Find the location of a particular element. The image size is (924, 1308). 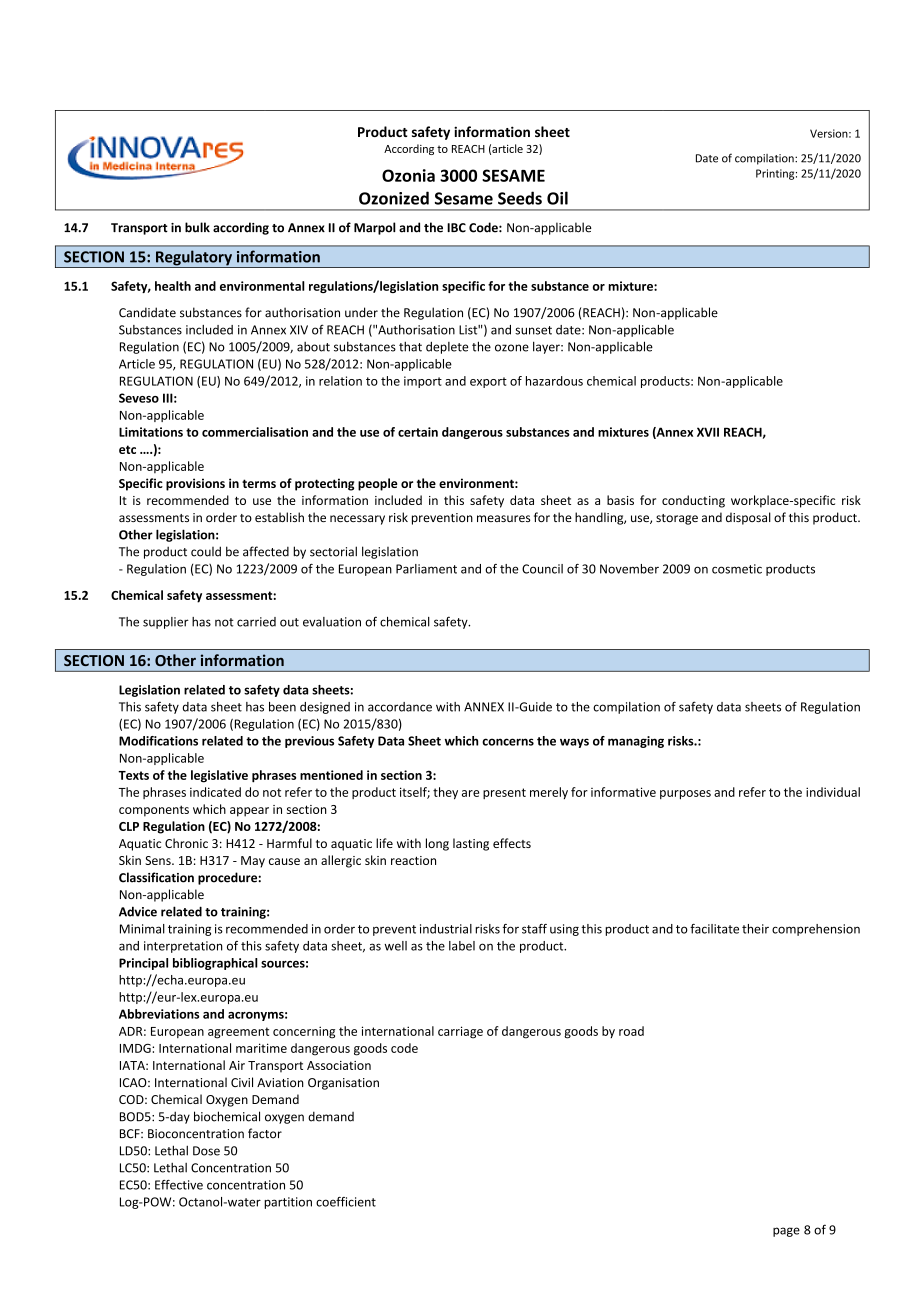

provisions is located at coordinates (195, 484).
